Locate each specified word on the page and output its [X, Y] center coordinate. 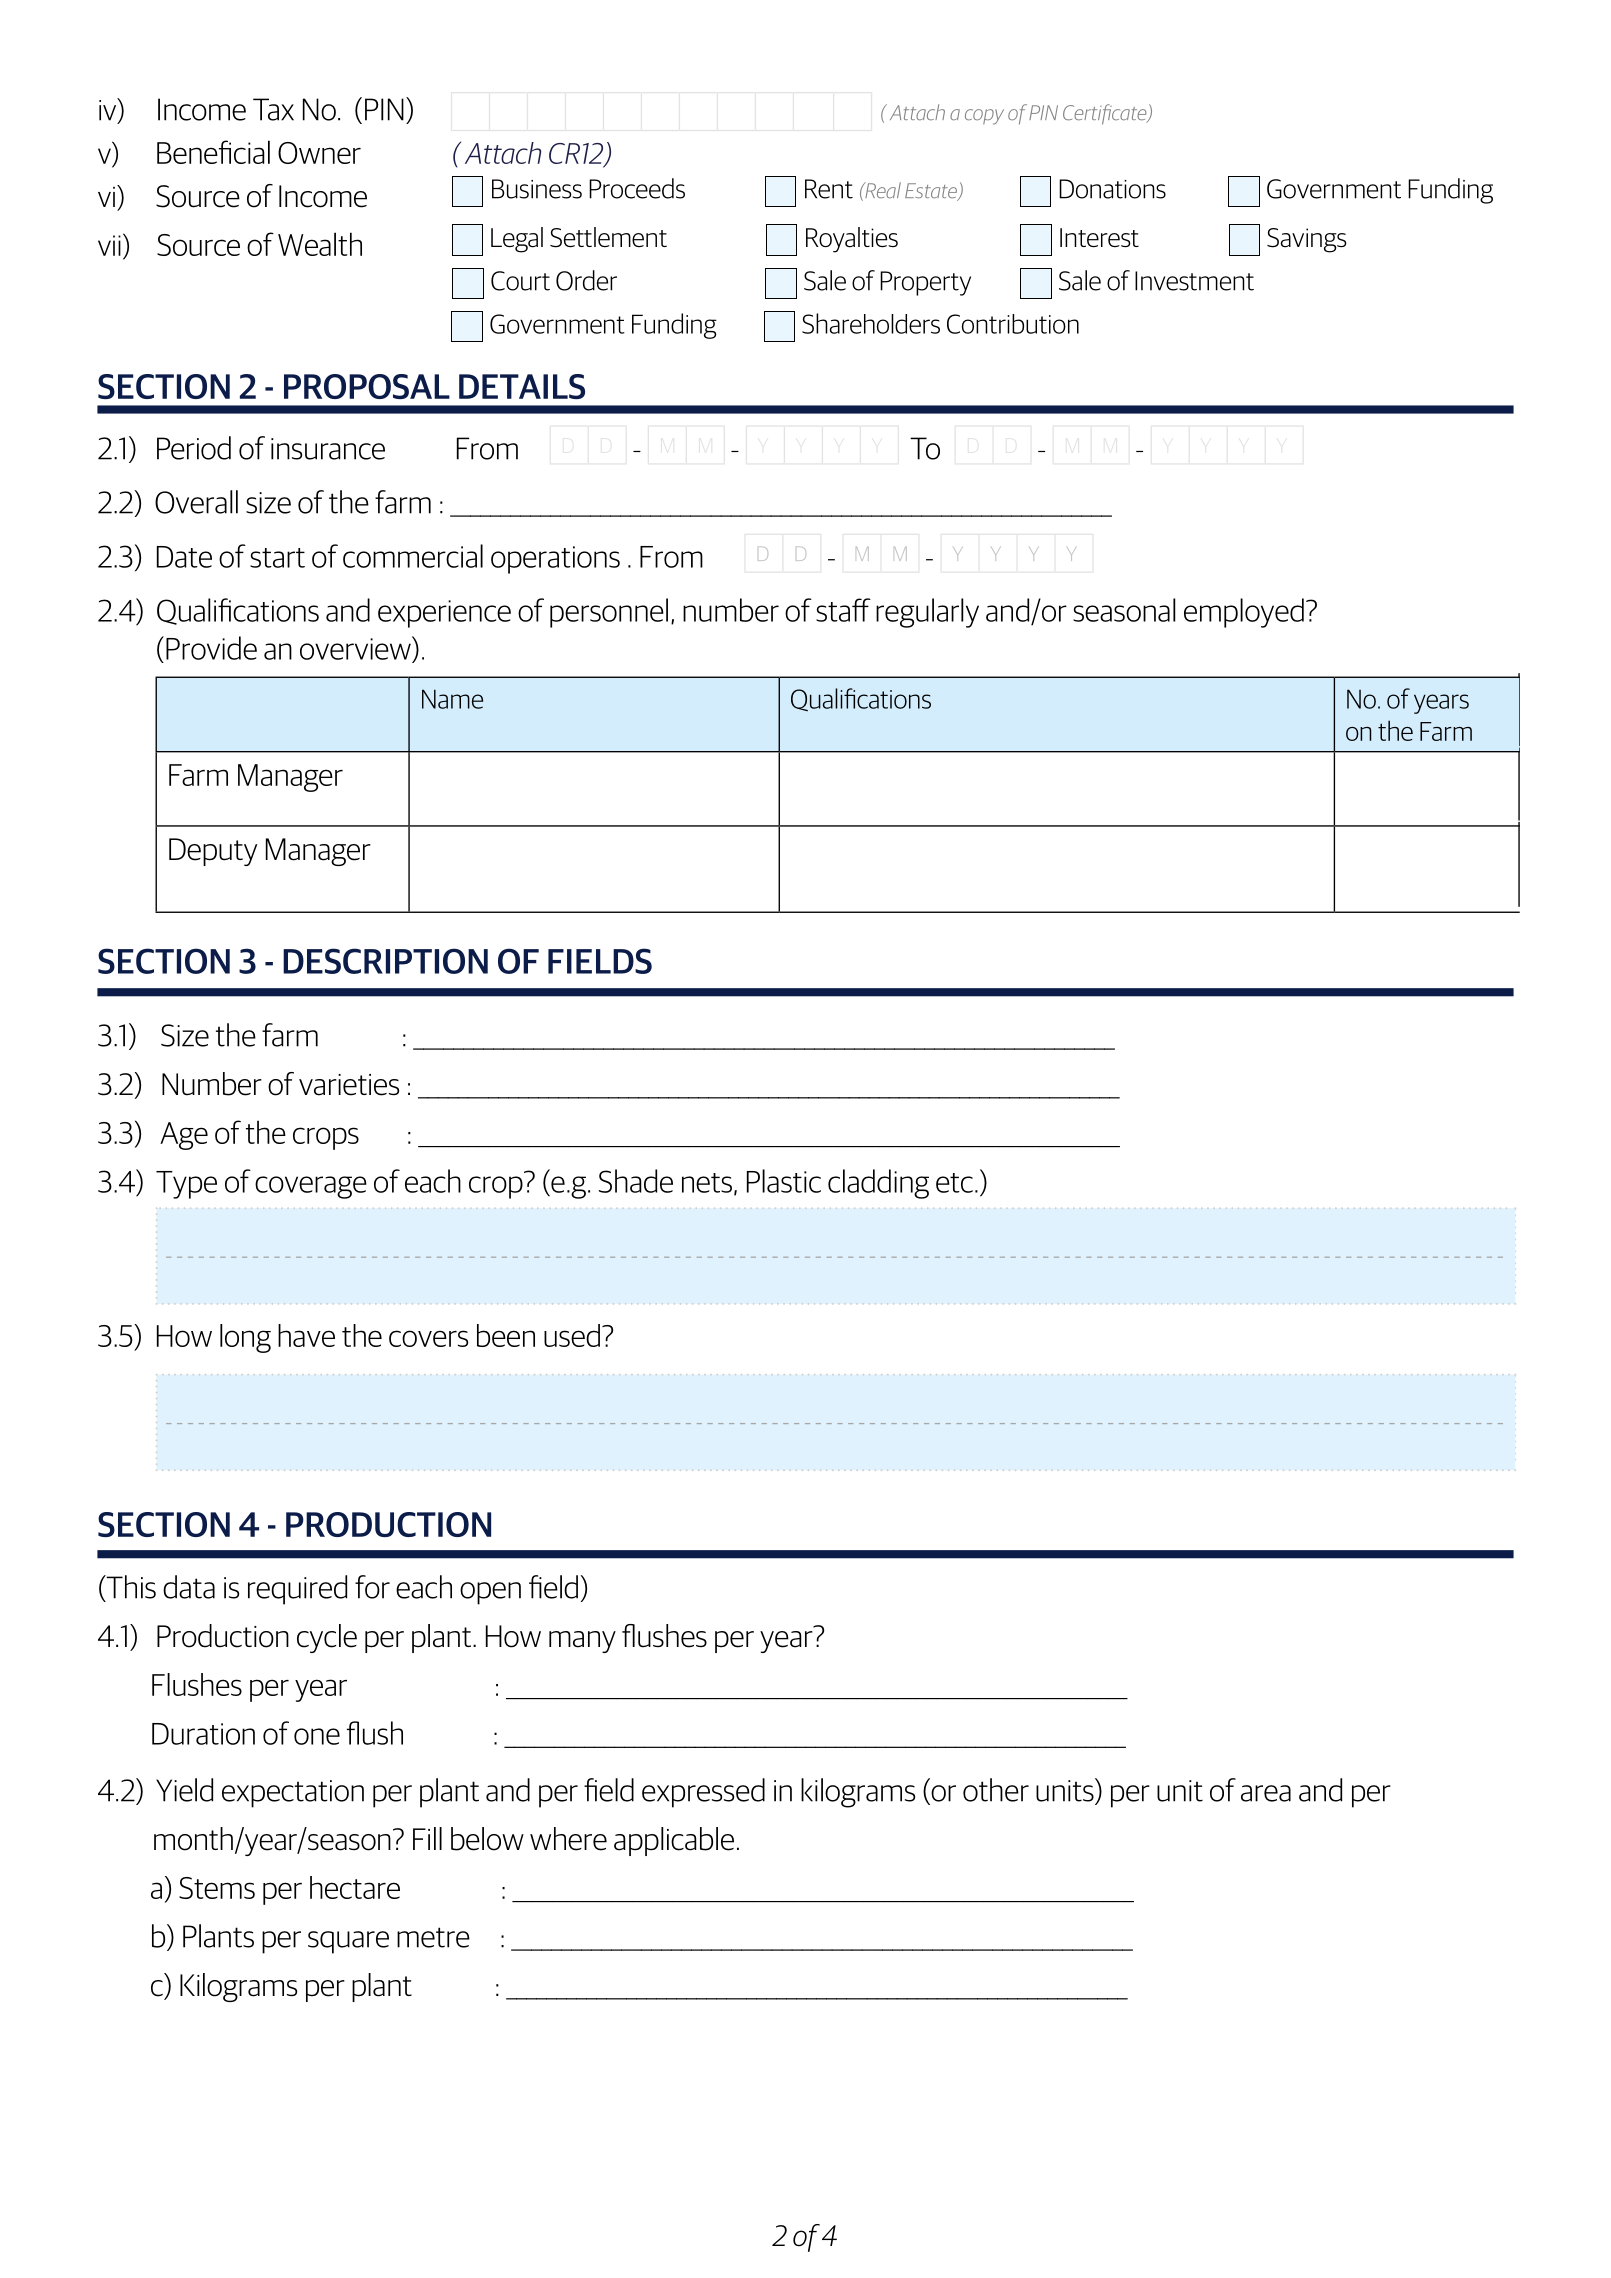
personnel [609, 613]
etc [954, 1183]
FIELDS [600, 961]
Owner [319, 153]
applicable [674, 1841]
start [277, 558]
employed [1244, 613]
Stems [217, 1888]
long [245, 1338]
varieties [349, 1085]
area [1266, 1793]
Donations [1112, 189]
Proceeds [637, 188]
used [572, 1335]
